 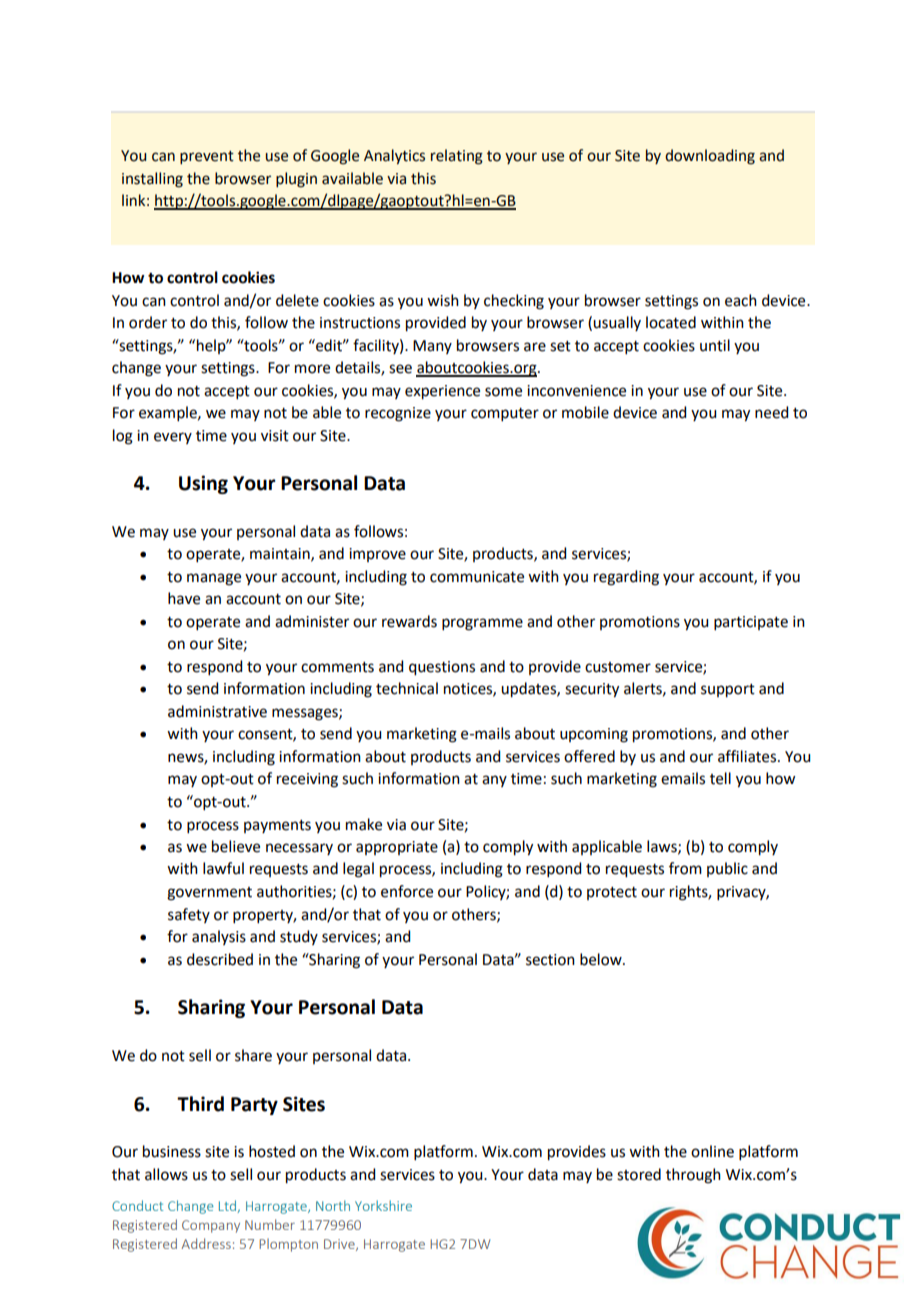 What do you see at coordinates (220, 959) in the screenshot?
I see `described` at bounding box center [220, 959].
